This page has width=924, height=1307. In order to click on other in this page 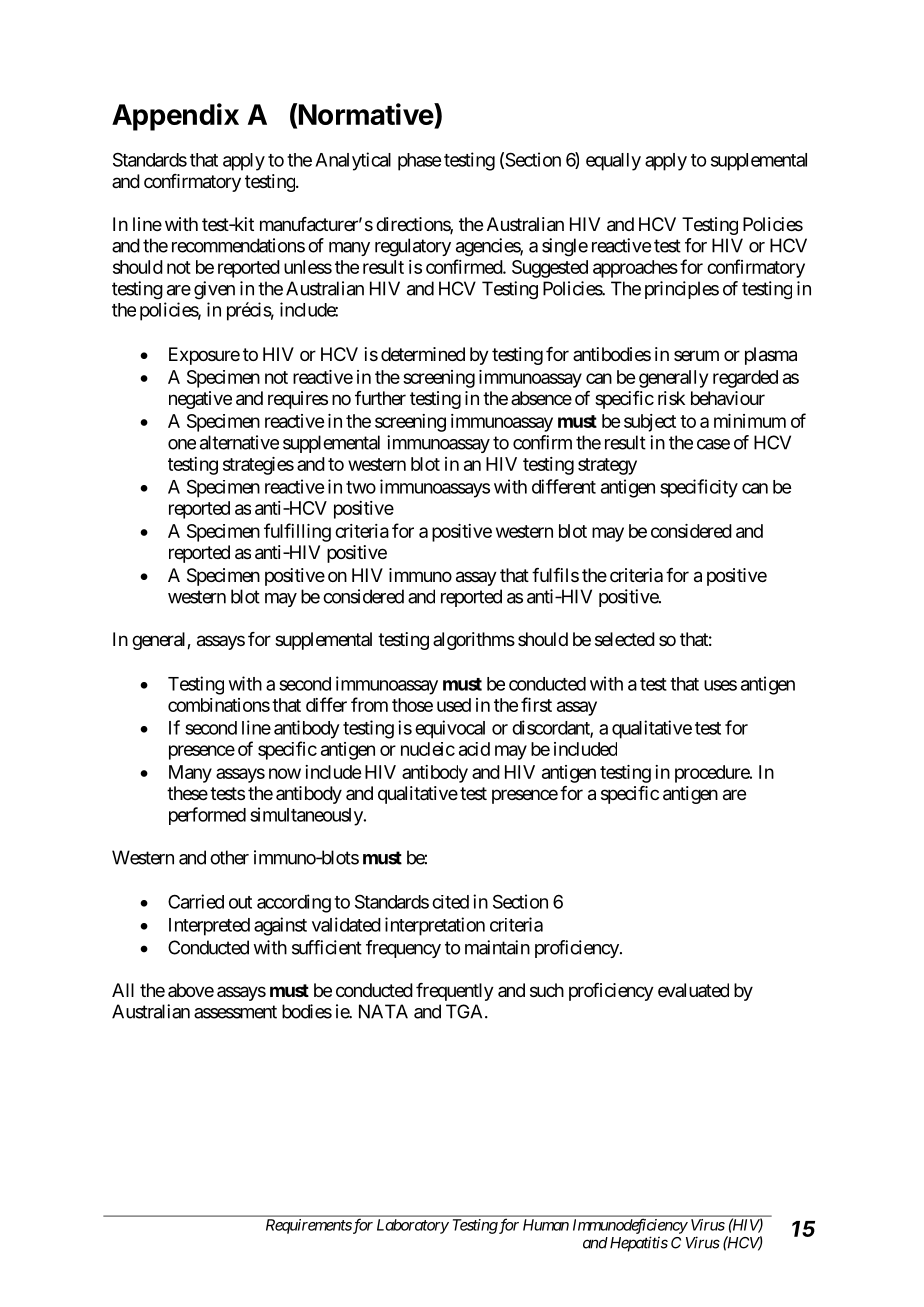, I will do `click(229, 857)`.
